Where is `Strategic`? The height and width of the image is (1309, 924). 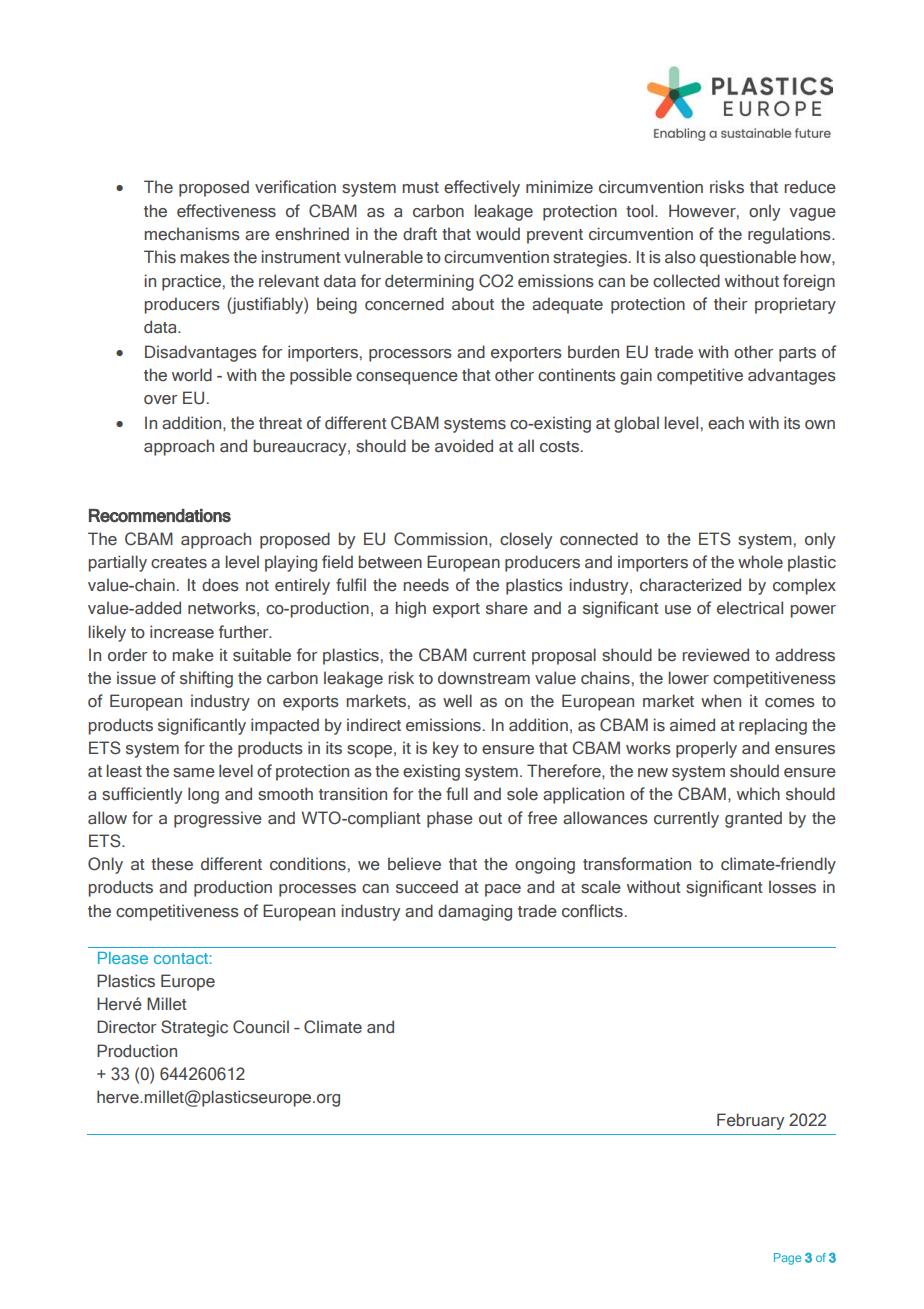 Strategic is located at coordinates (194, 1028).
